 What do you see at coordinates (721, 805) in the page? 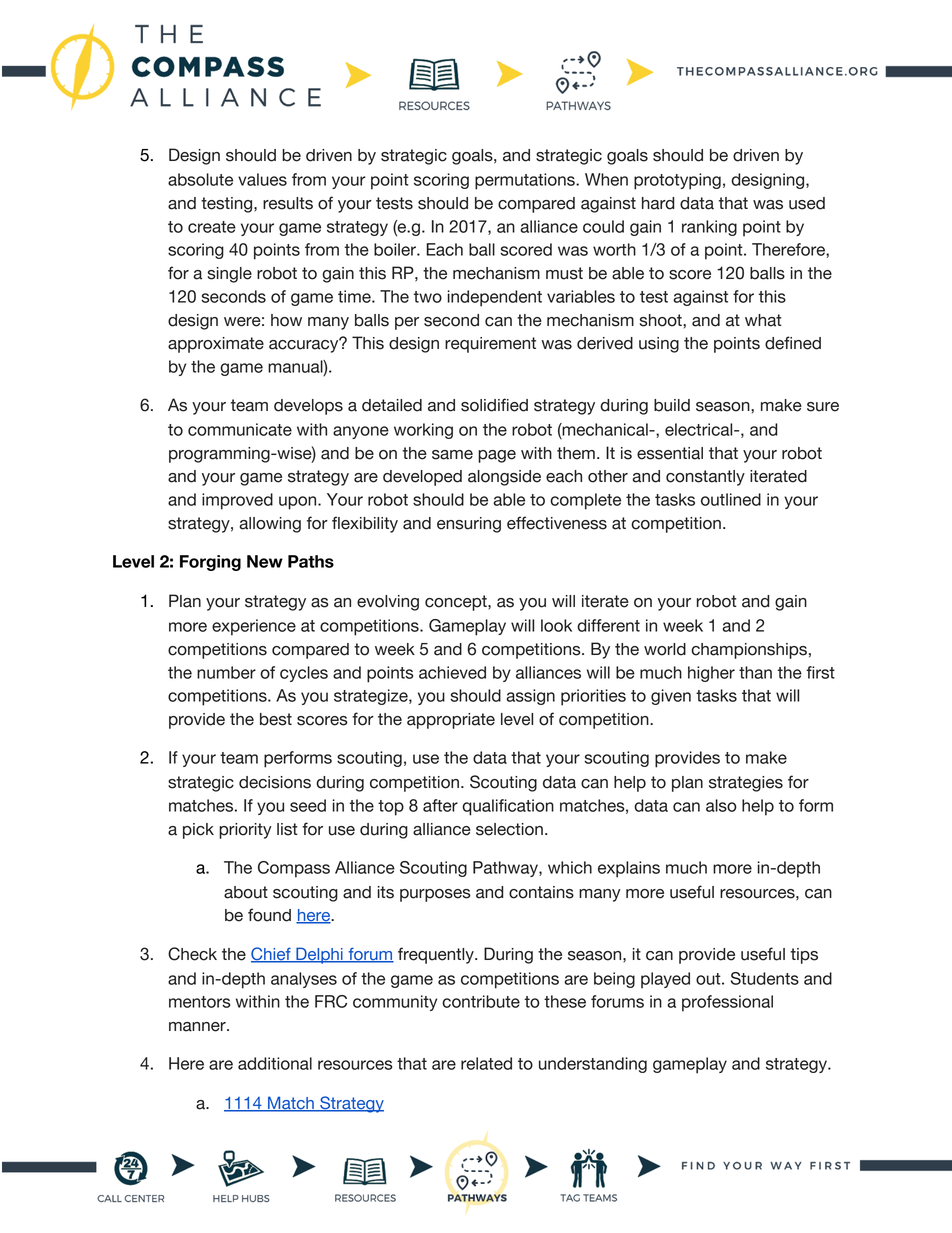
I see `also` at bounding box center [721, 805].
